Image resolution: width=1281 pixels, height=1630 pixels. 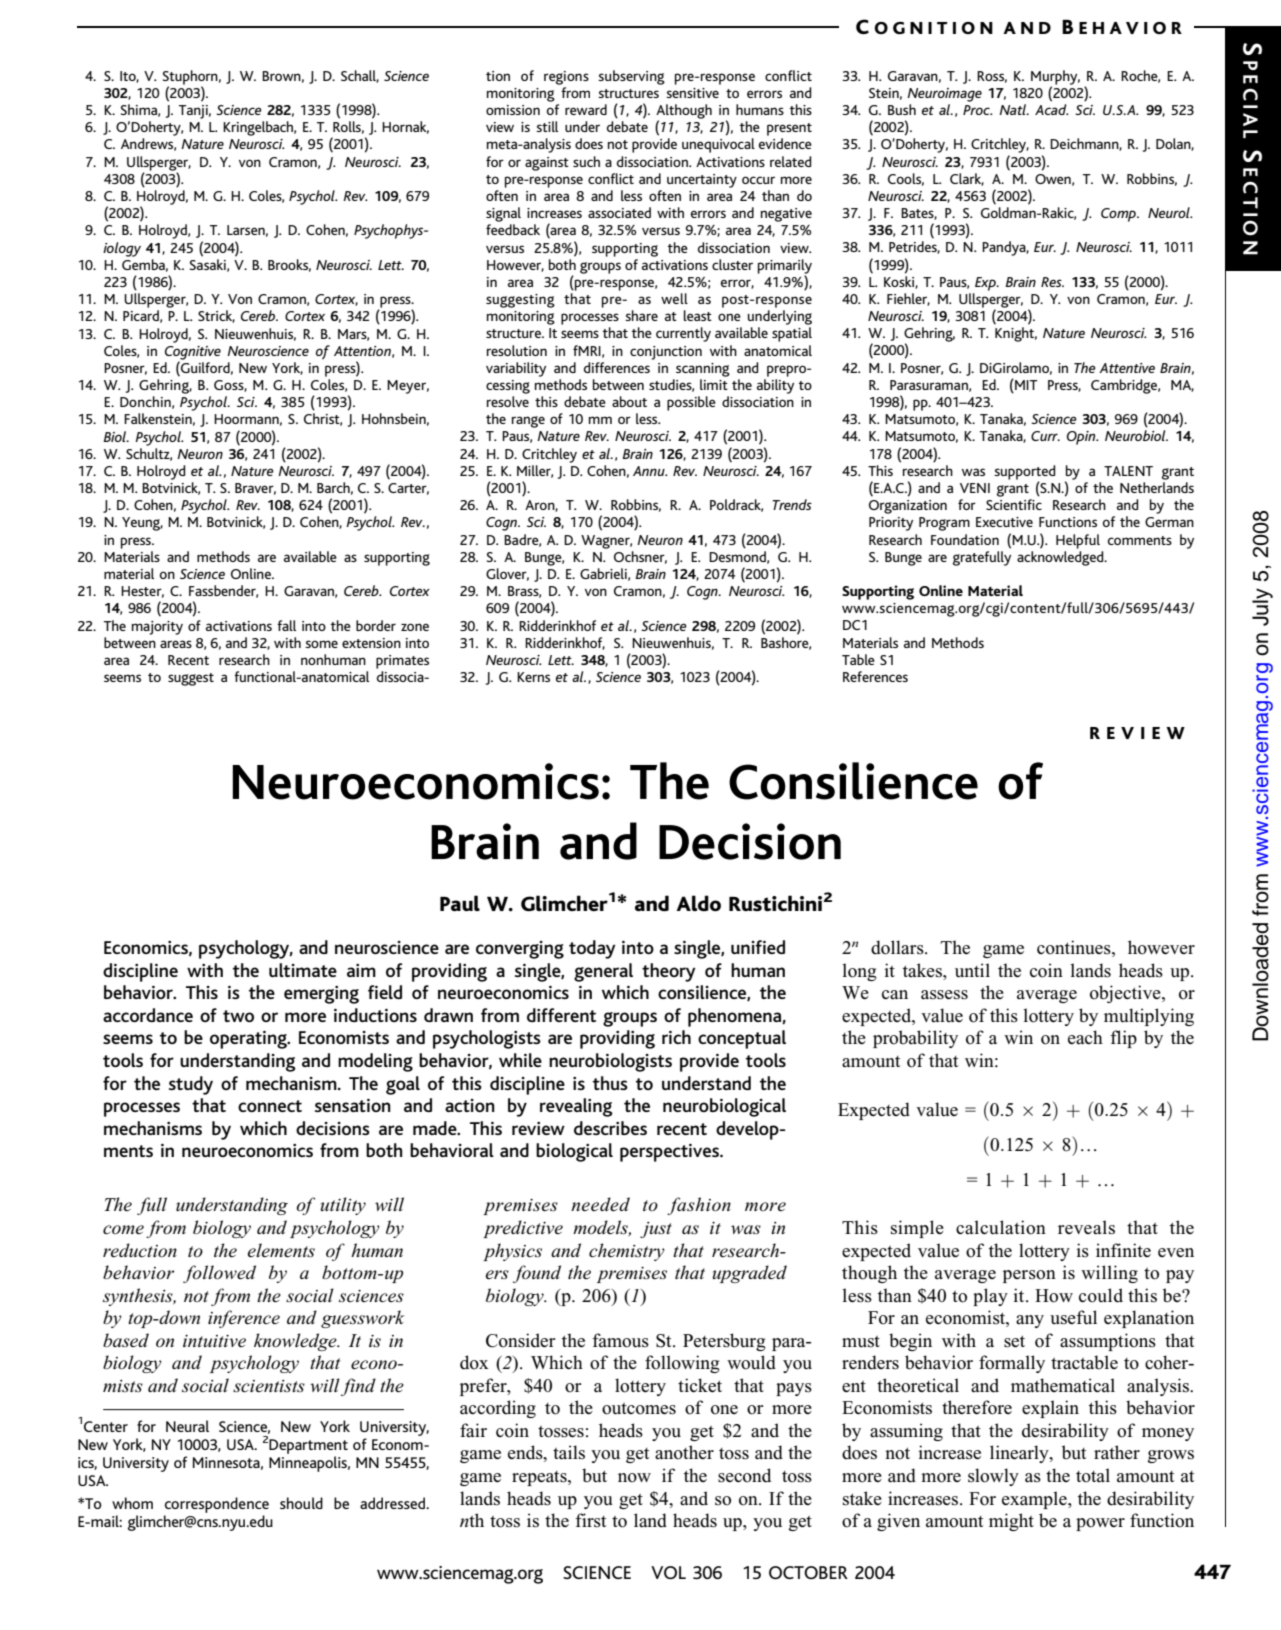 What do you see at coordinates (513, 110) in the screenshot?
I see `omission` at bounding box center [513, 110].
